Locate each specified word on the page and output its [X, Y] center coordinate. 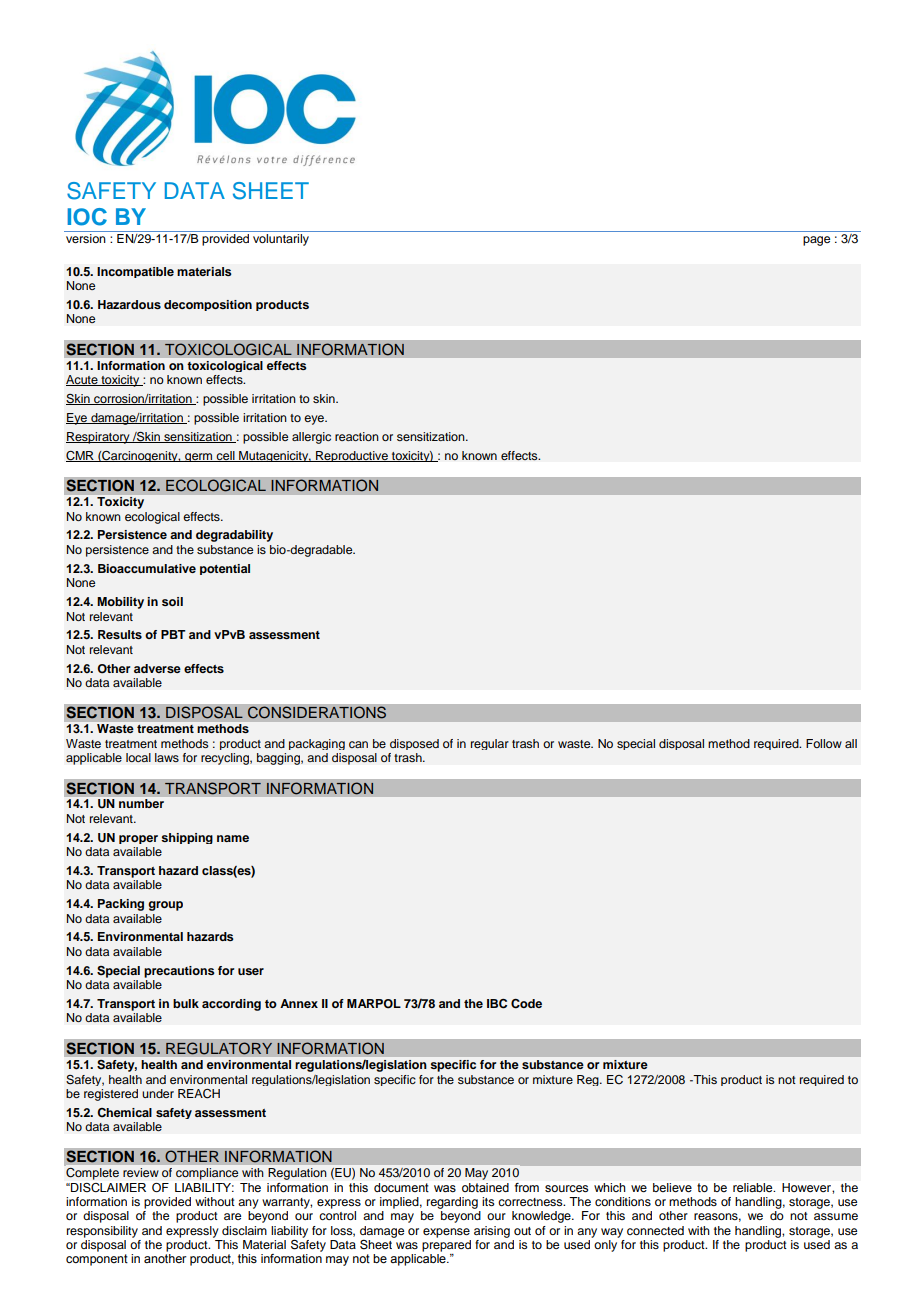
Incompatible [135, 272]
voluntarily [281, 238]
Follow [824, 743]
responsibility [102, 1232]
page [816, 241]
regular [490, 744]
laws [167, 757]
